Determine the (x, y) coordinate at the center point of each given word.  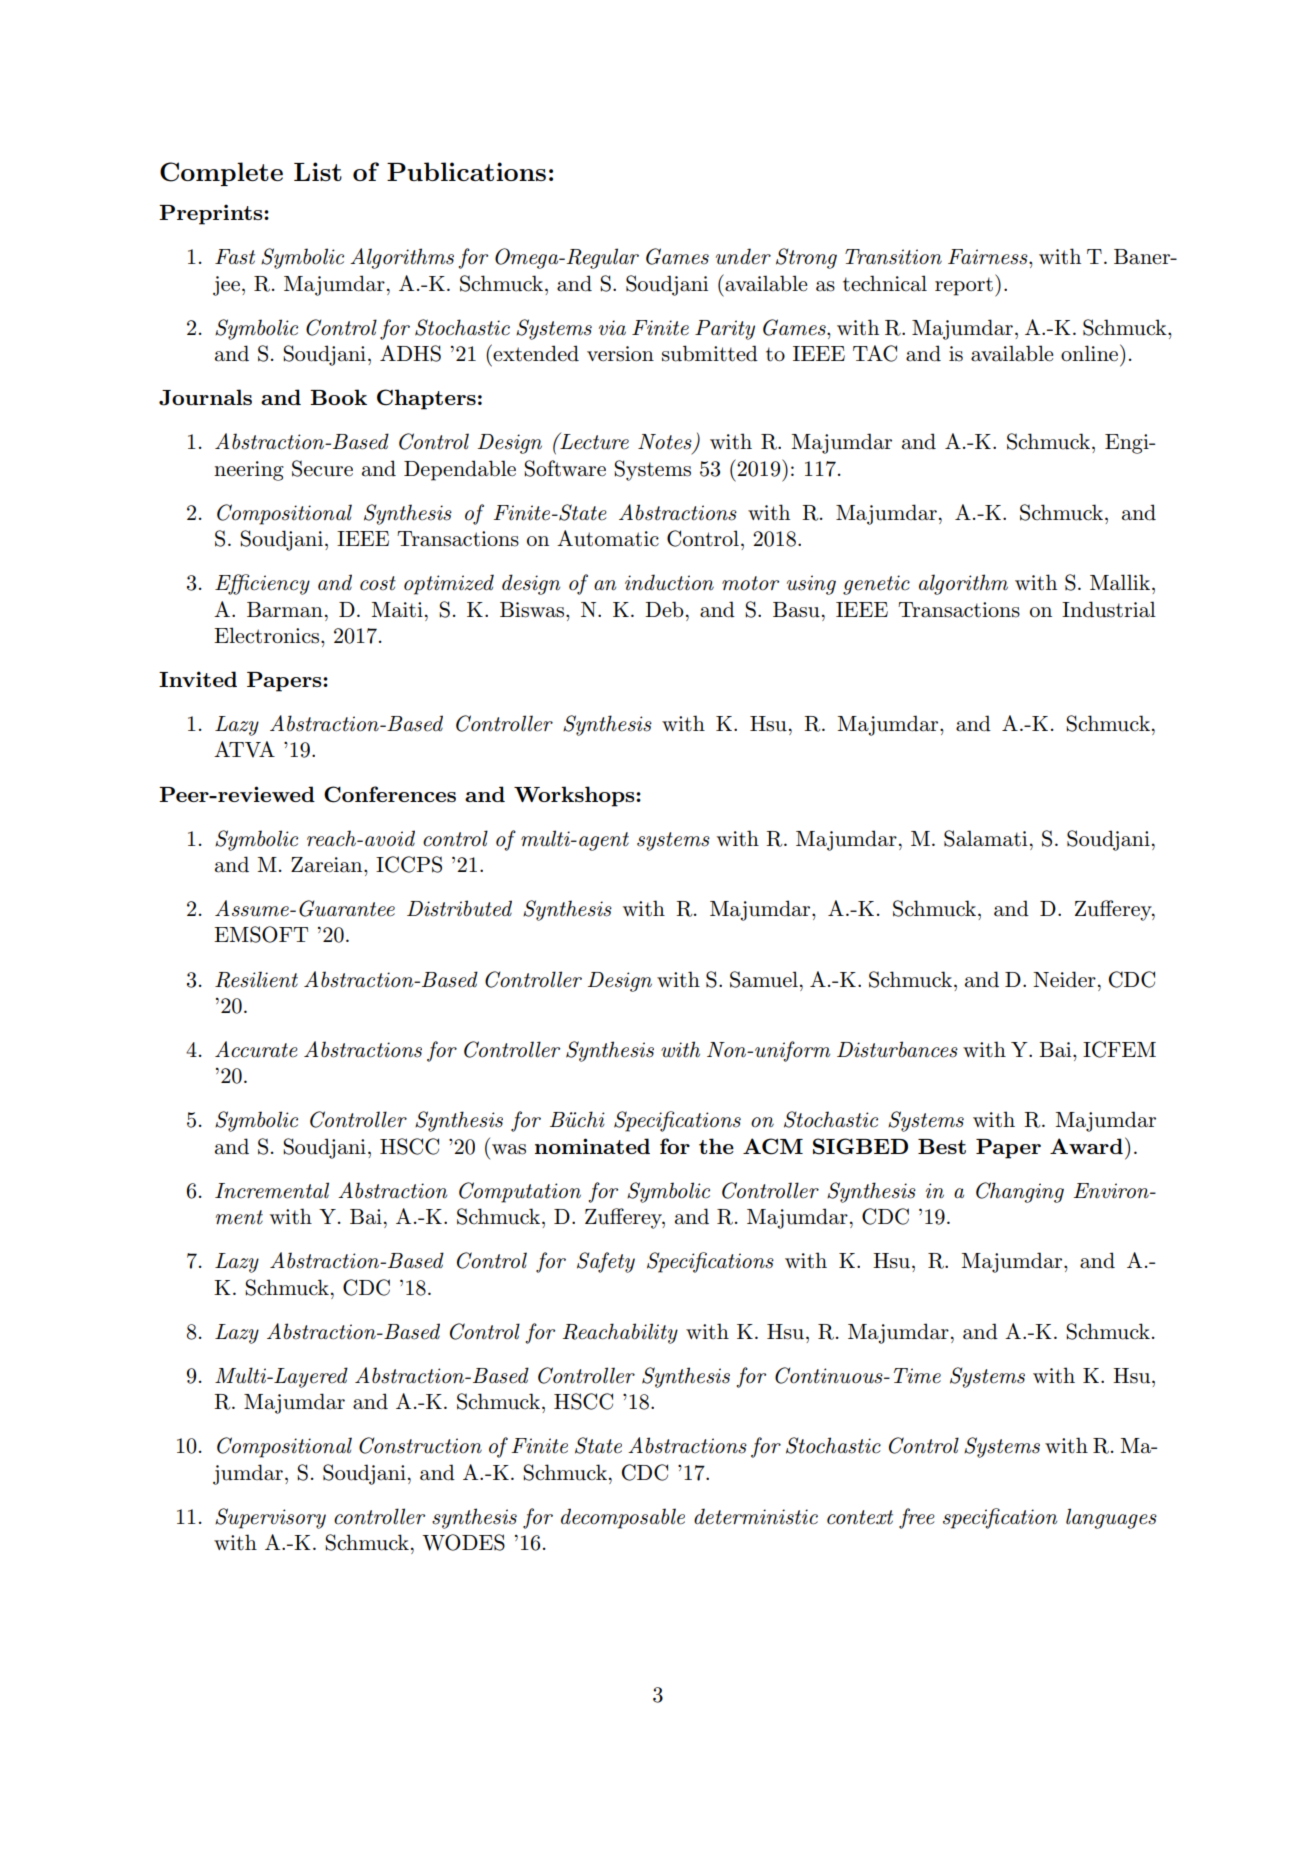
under (743, 256)
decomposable (623, 1518)
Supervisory (270, 1518)
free (917, 1518)
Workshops (575, 796)
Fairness (989, 257)
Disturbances (897, 1049)
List (318, 171)
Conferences (390, 794)
